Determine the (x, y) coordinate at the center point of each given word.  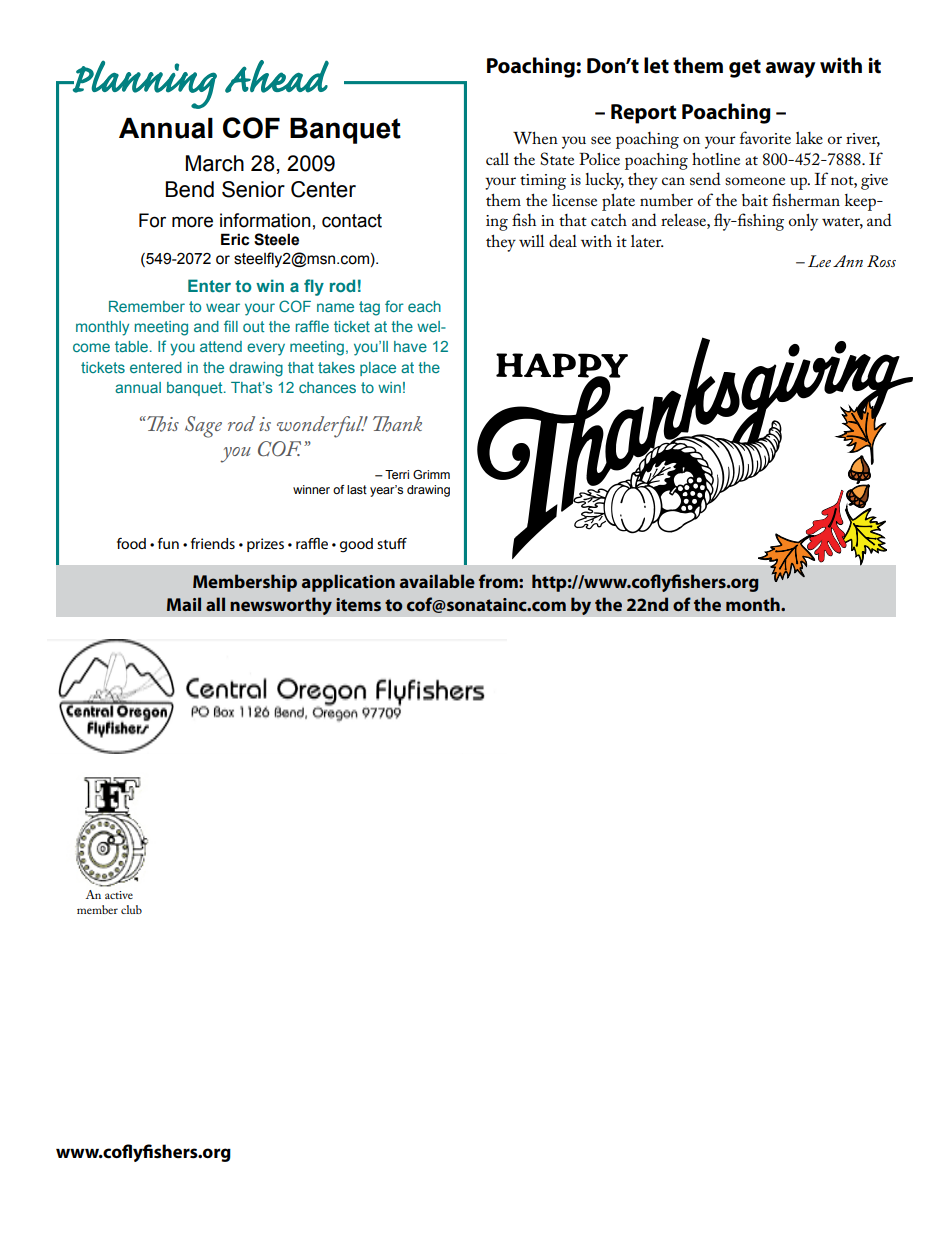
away (791, 70)
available (437, 581)
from (499, 581)
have (410, 346)
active (119, 895)
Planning (144, 84)
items (358, 604)
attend (221, 346)
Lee (819, 261)
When (535, 137)
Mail (184, 604)
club (131, 909)
